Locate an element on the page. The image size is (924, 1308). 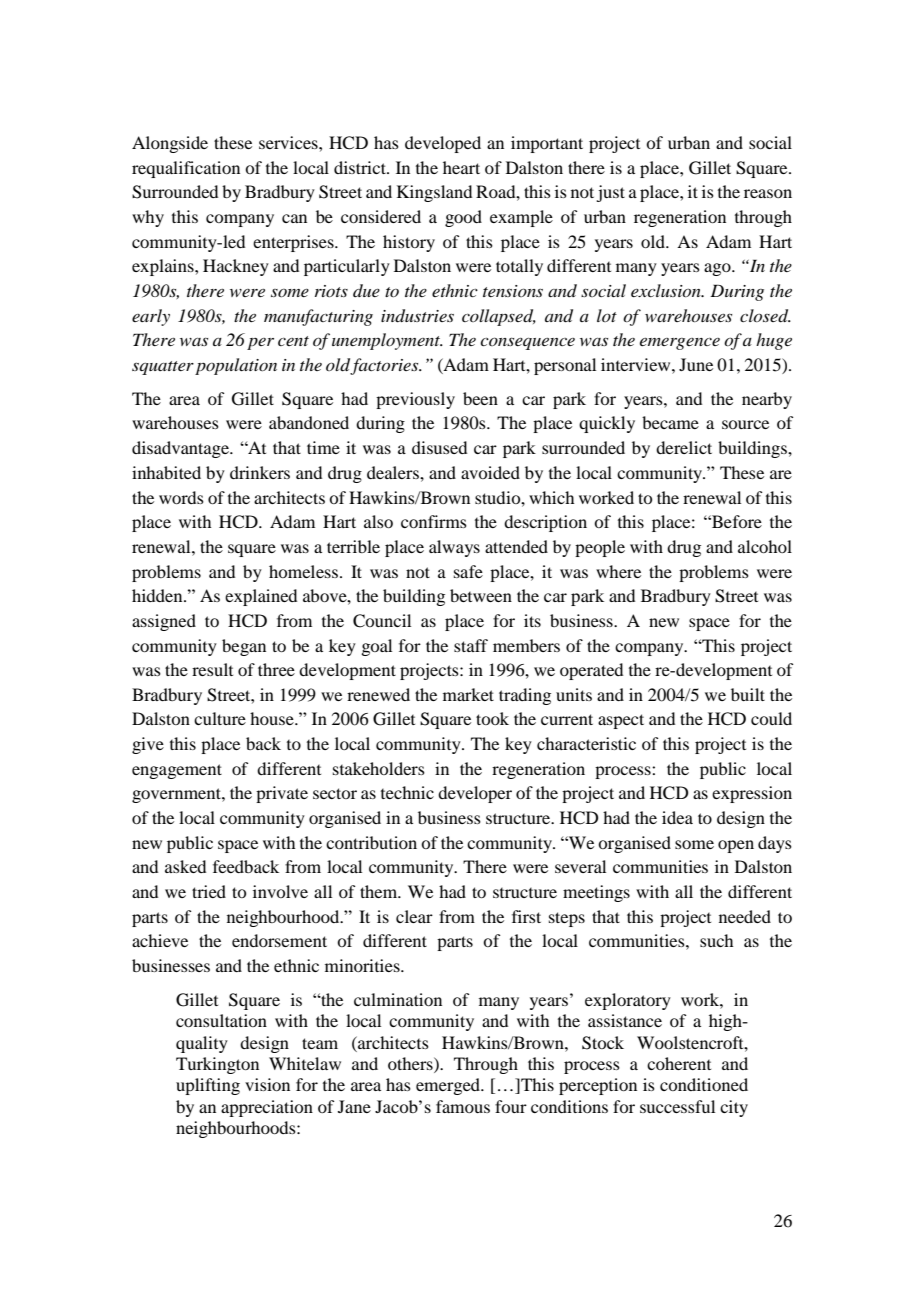
heart is located at coordinates (461, 167).
